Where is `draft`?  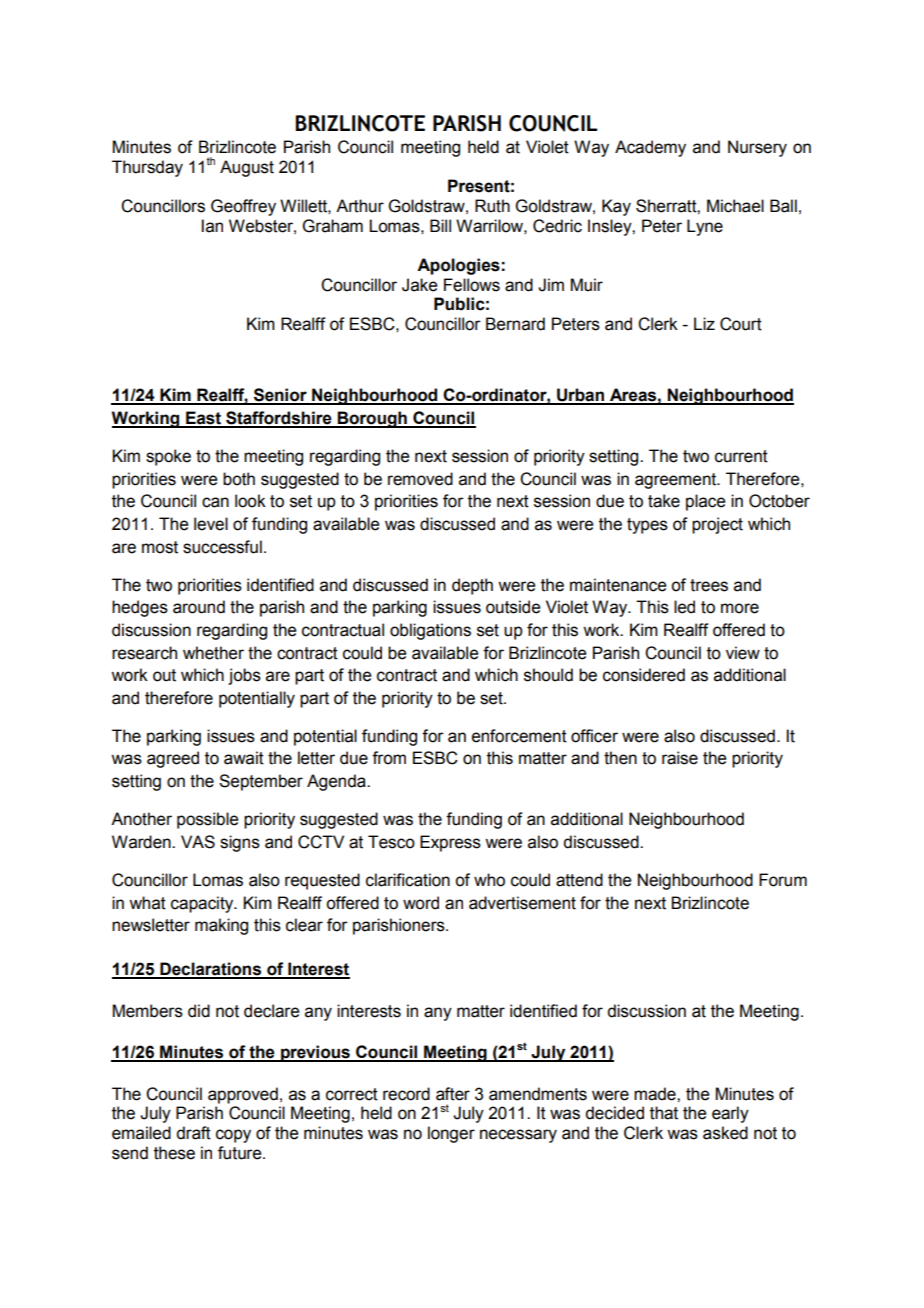 draft is located at coordinates (193, 1133).
